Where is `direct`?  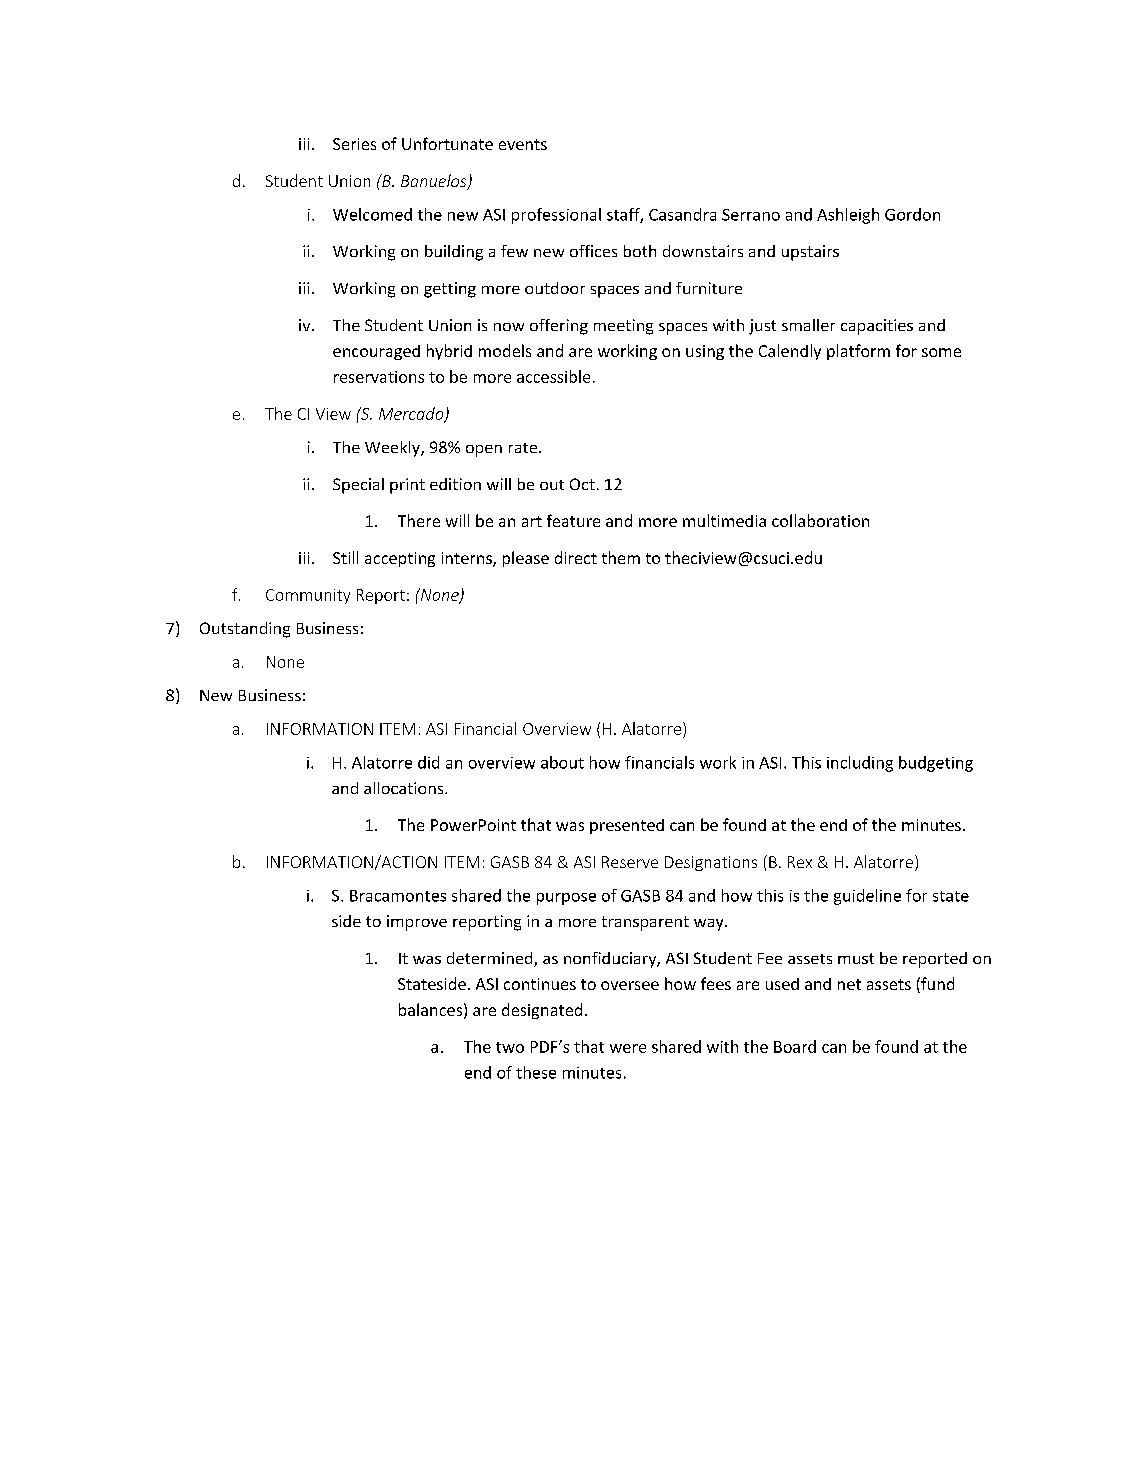 direct is located at coordinates (576, 557).
